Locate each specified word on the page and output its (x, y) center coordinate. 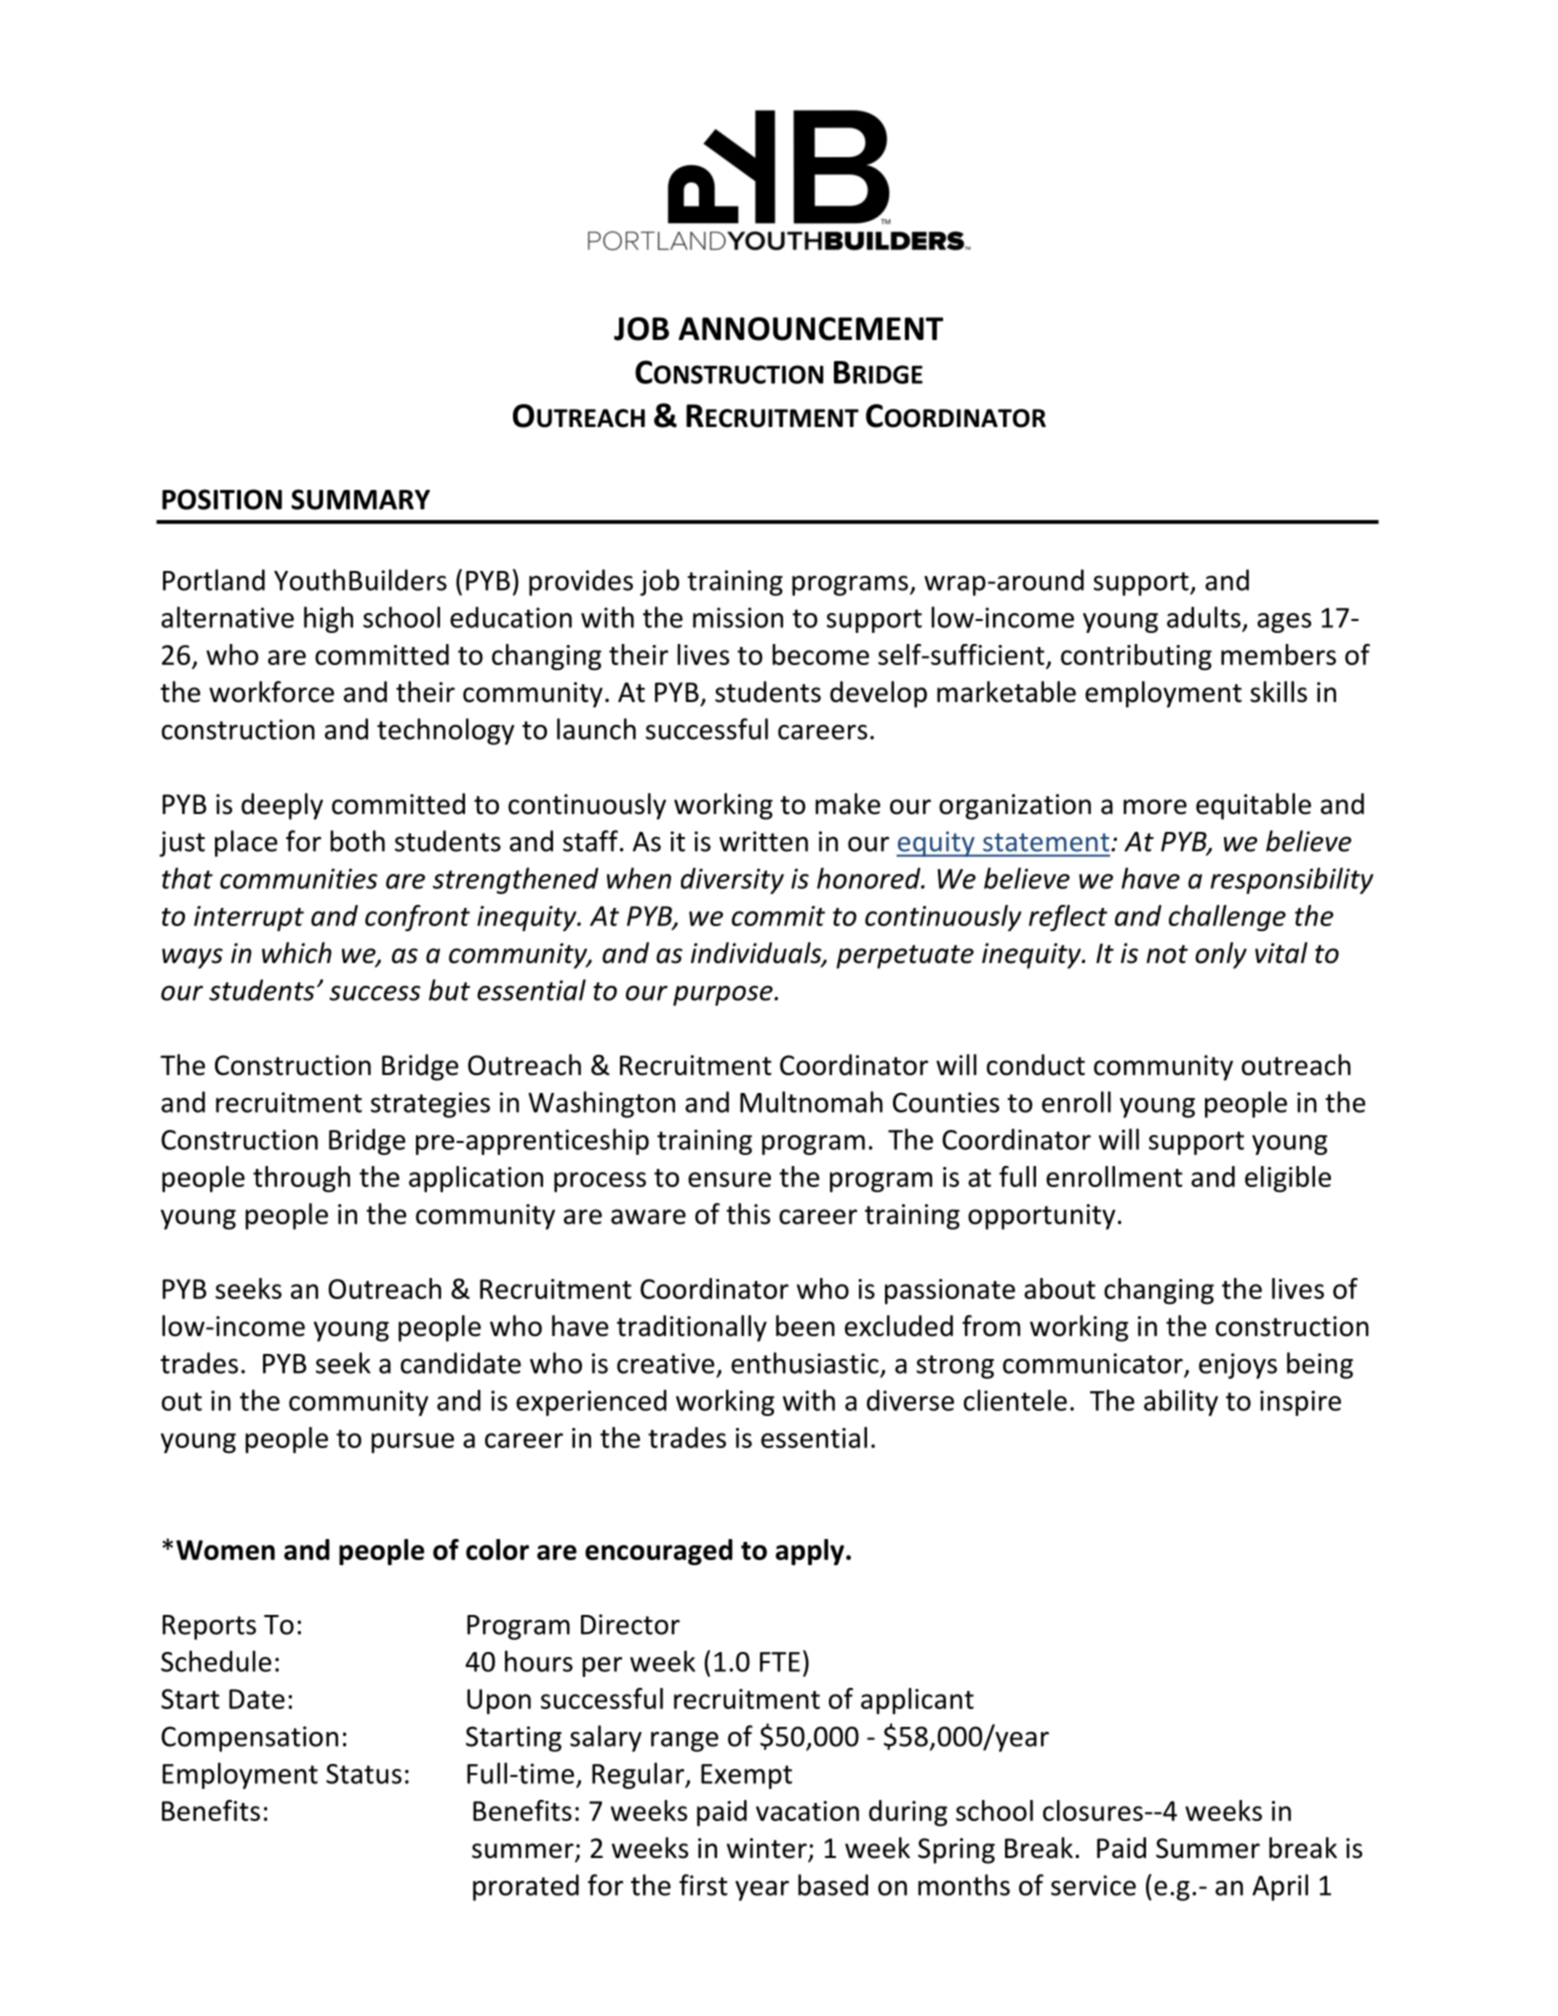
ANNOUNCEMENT (810, 329)
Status (364, 1774)
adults (1204, 617)
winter (768, 1849)
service (1093, 1885)
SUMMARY (360, 499)
